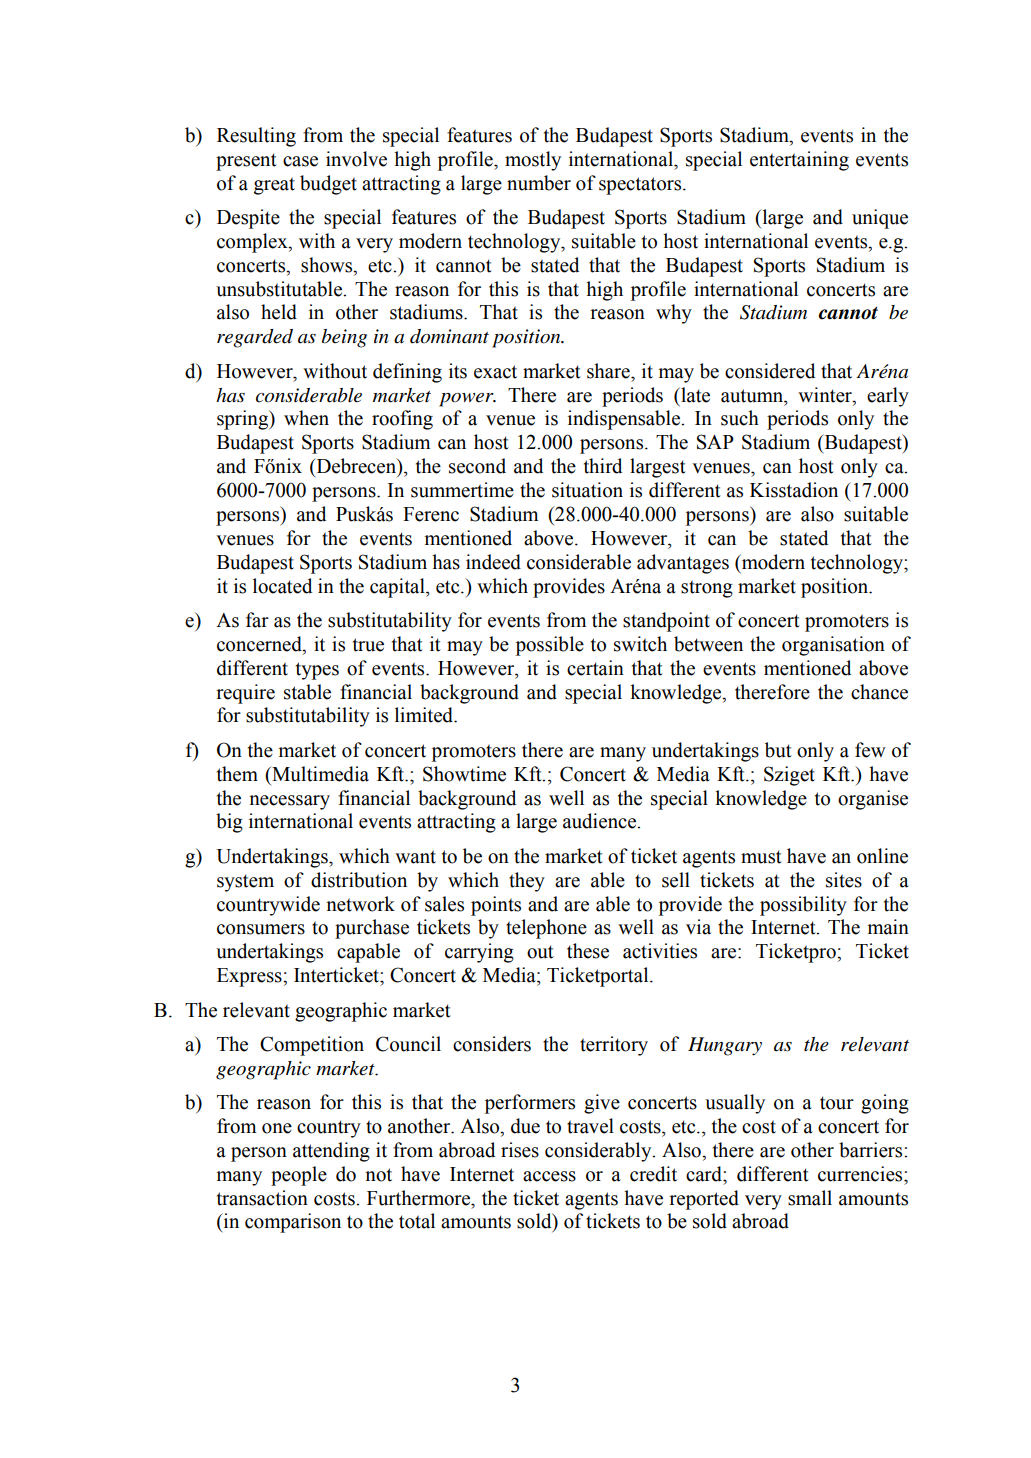 This screenshot has width=1031, height=1458. Describe the element at coordinates (833, 646) in the screenshot. I see `organisation` at that location.
